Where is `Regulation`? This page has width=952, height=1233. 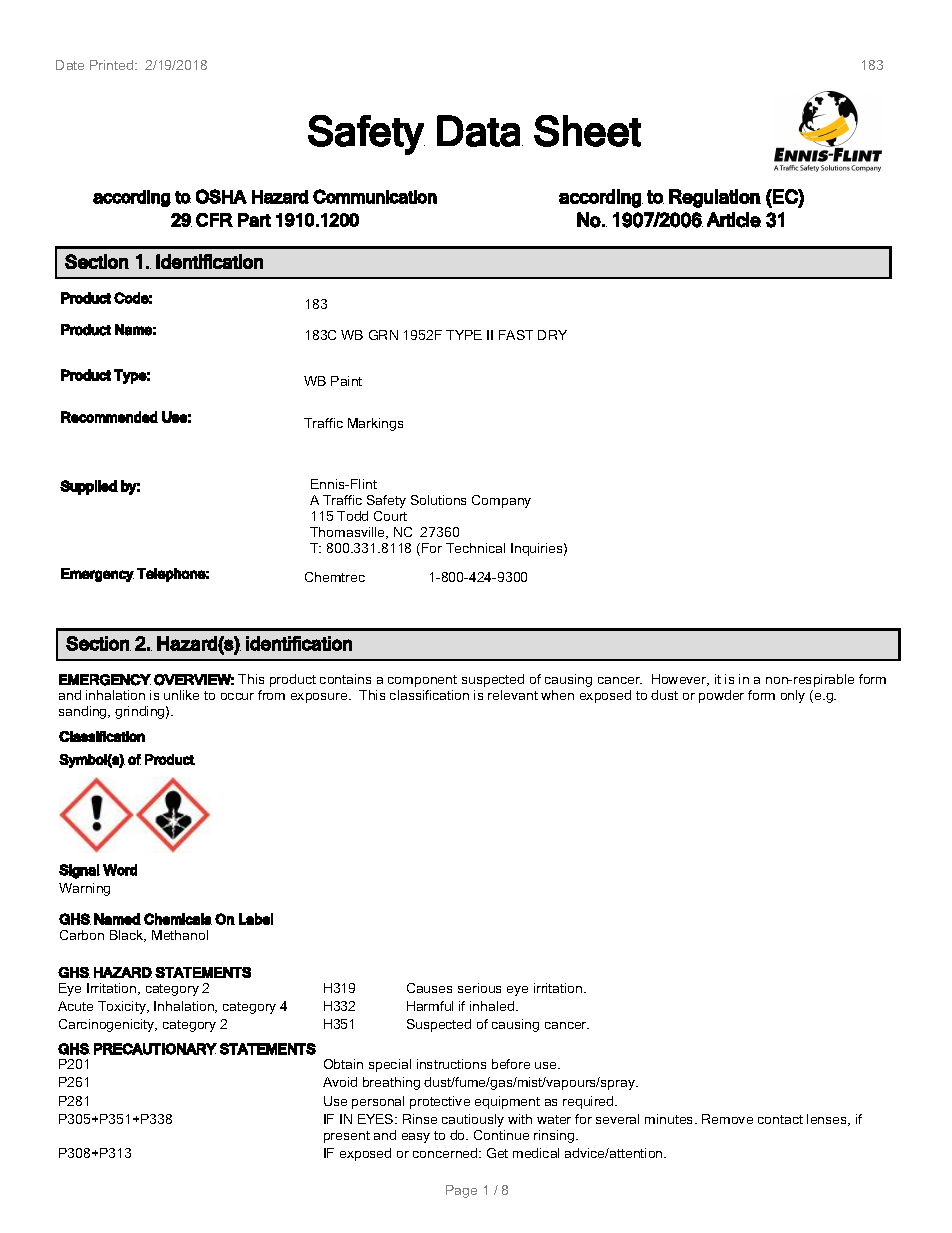
Regulation is located at coordinates (715, 198).
